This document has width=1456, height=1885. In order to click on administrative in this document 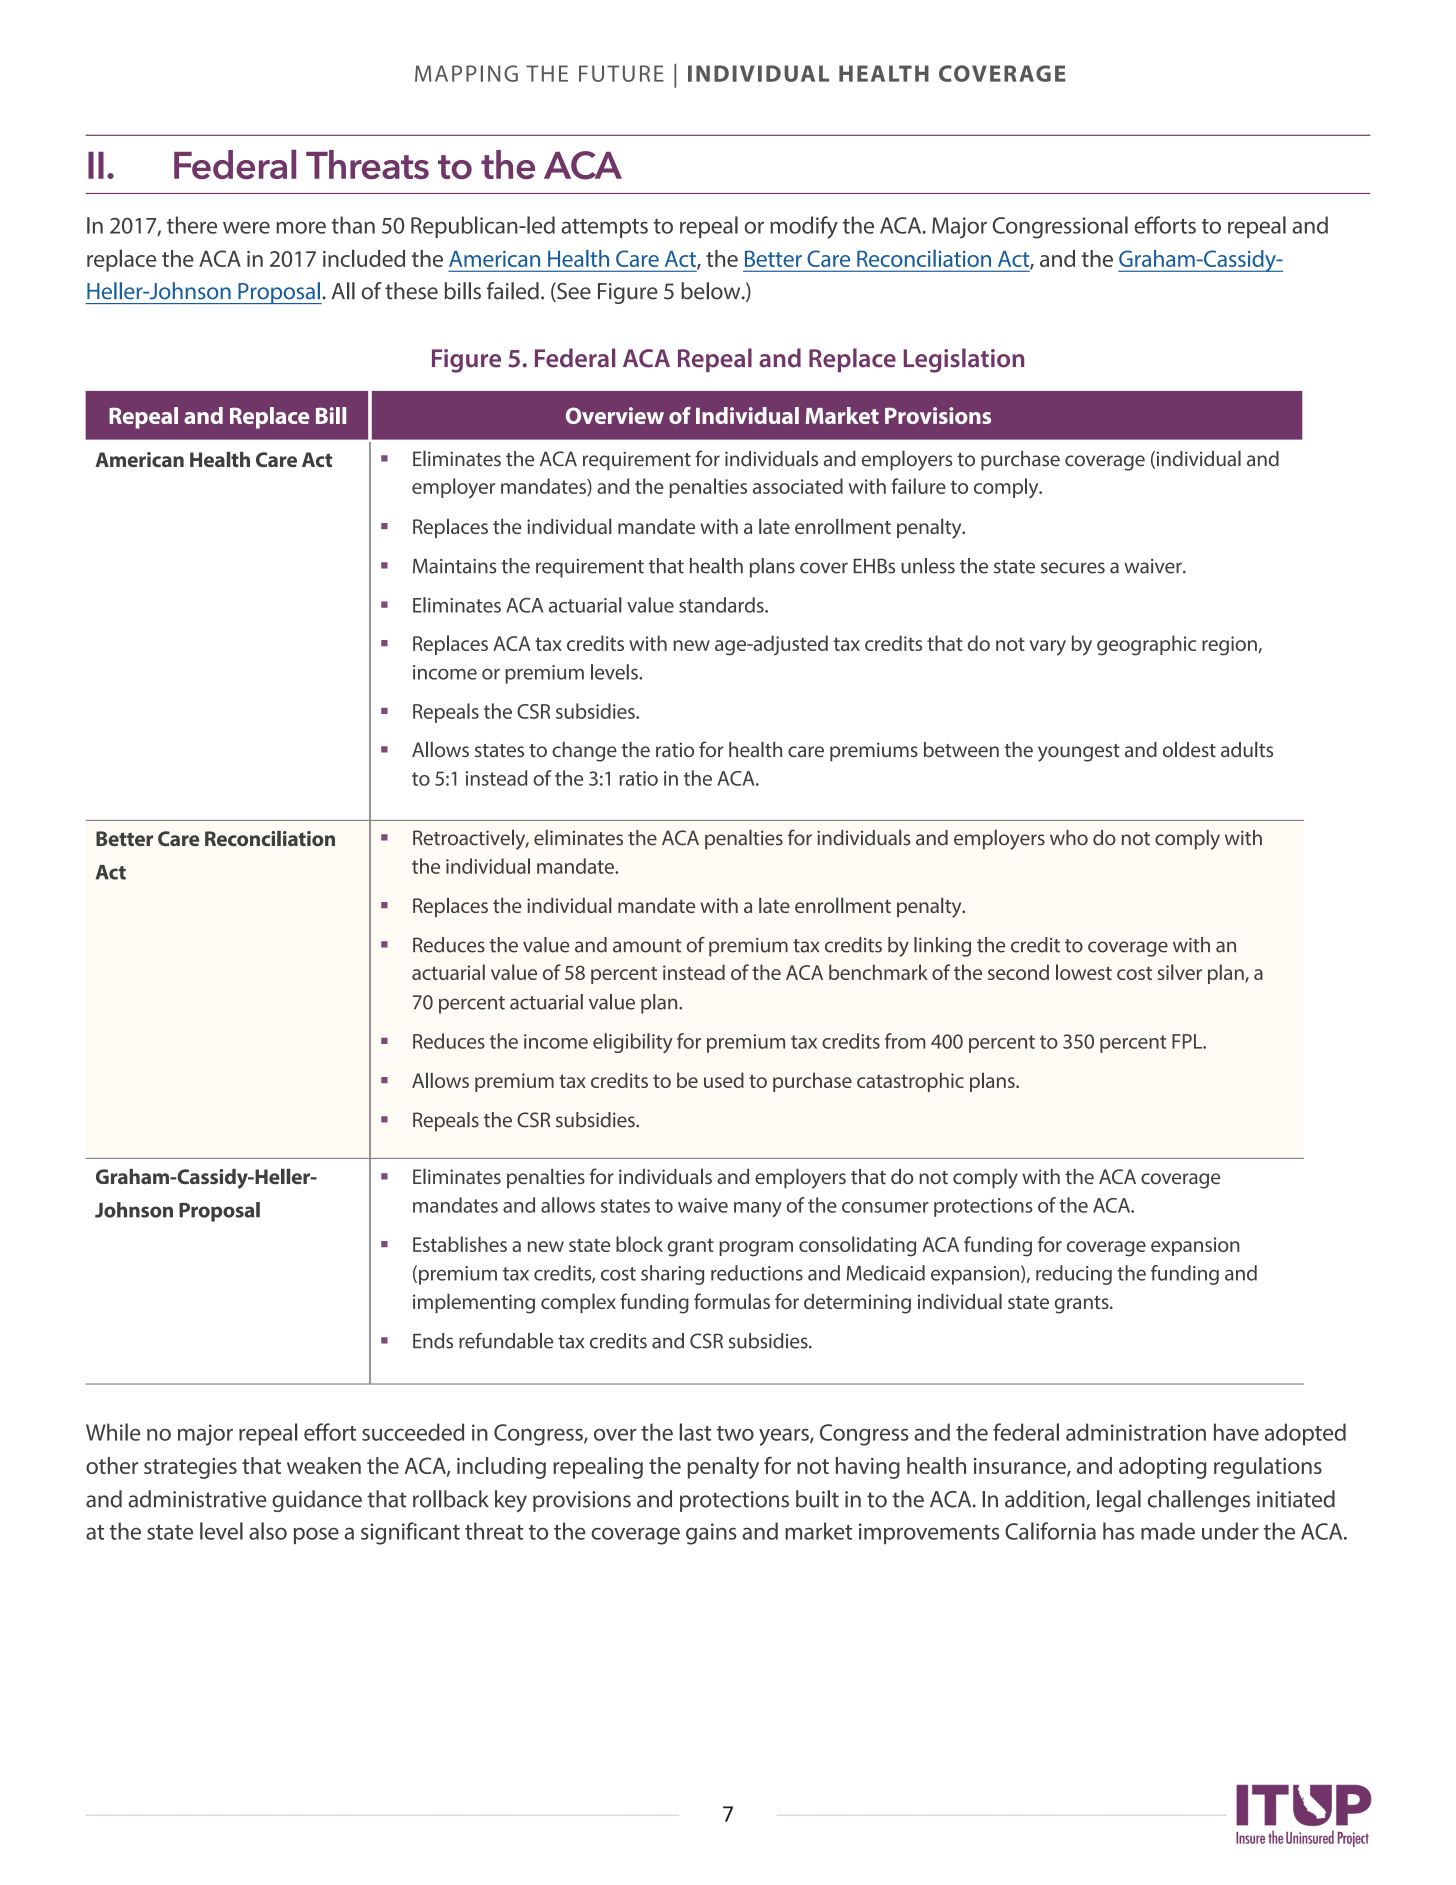, I will do `click(197, 1499)`.
